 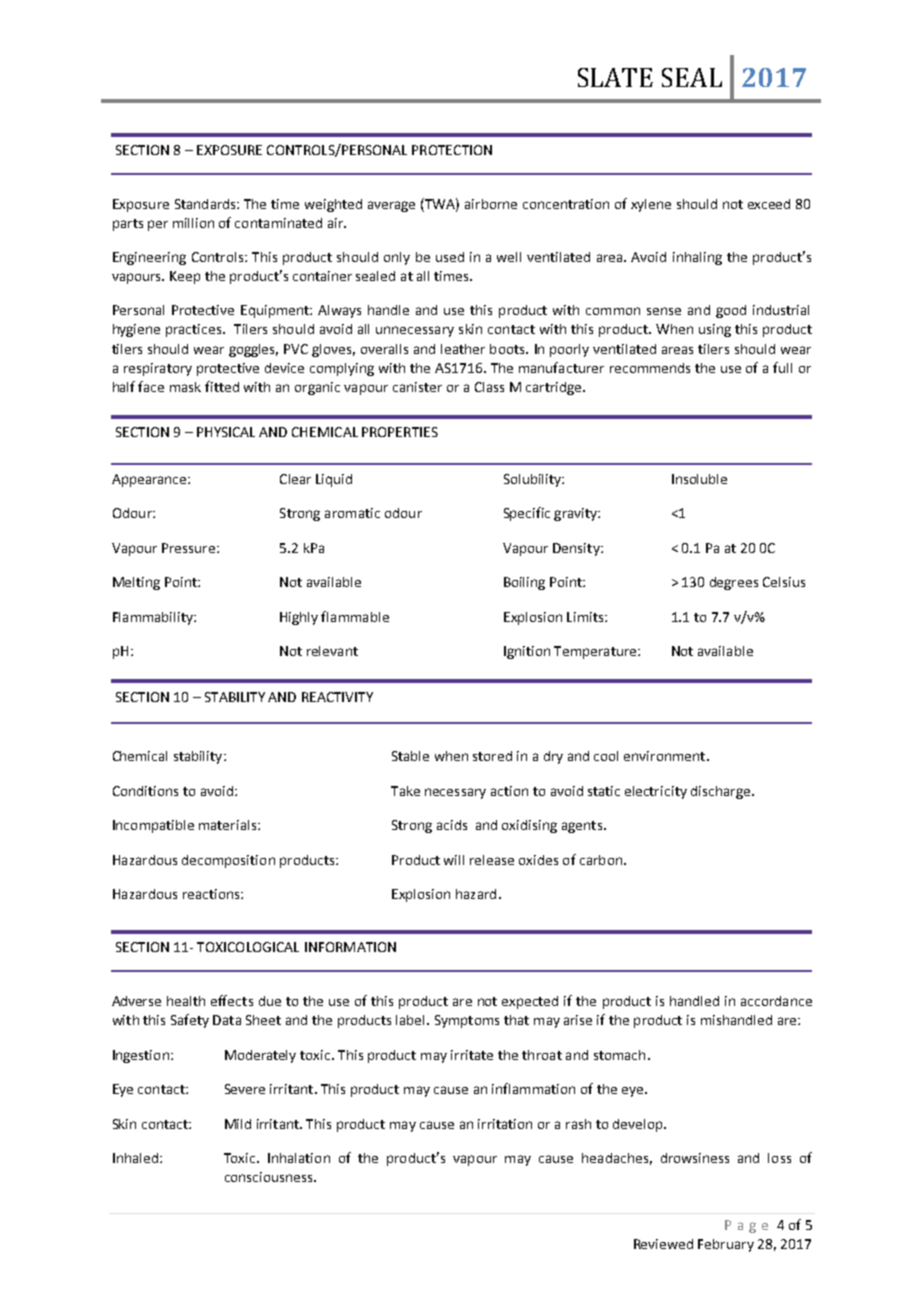 I want to click on Class, so click(x=489, y=387).
